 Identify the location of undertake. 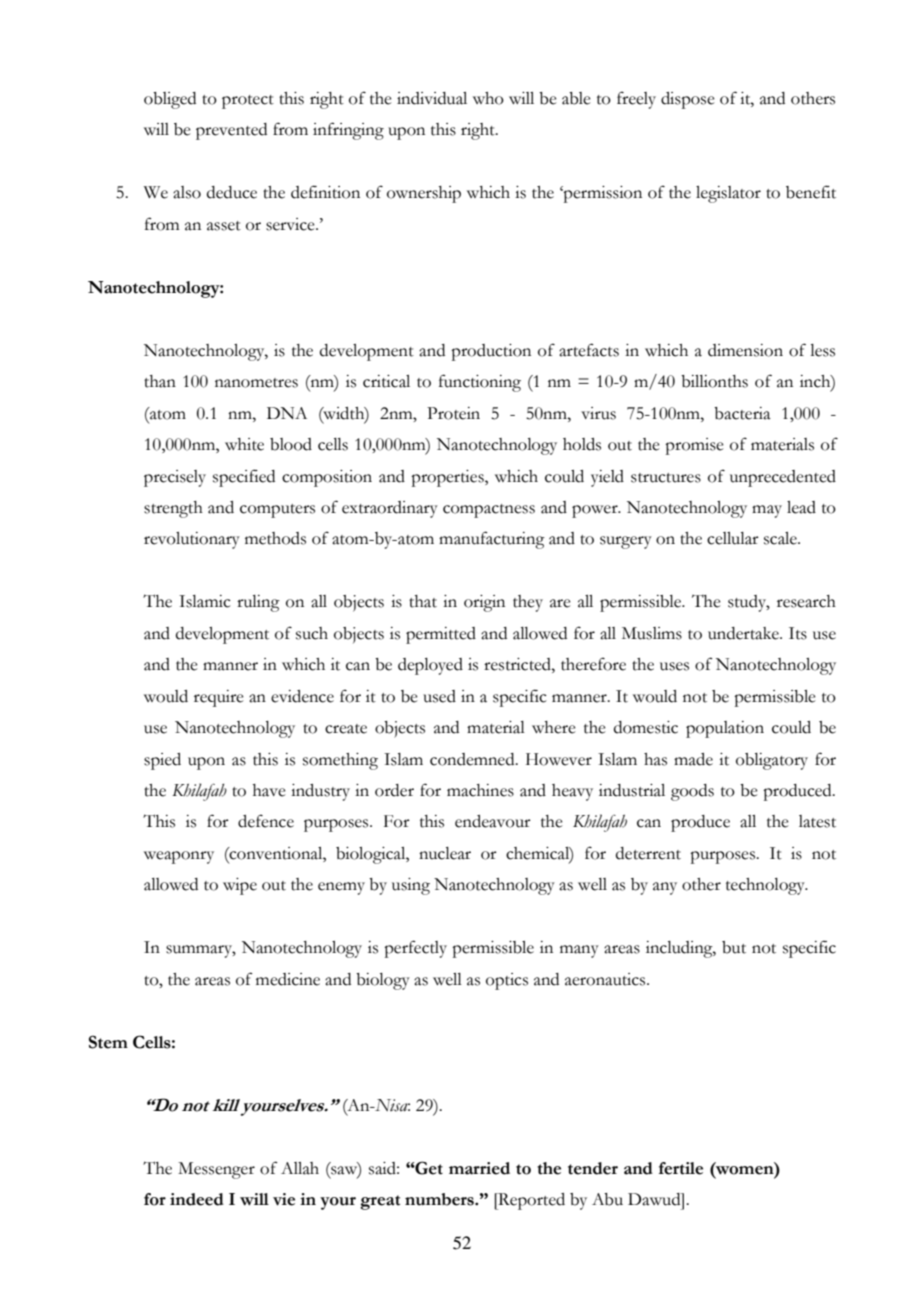
(744, 633).
